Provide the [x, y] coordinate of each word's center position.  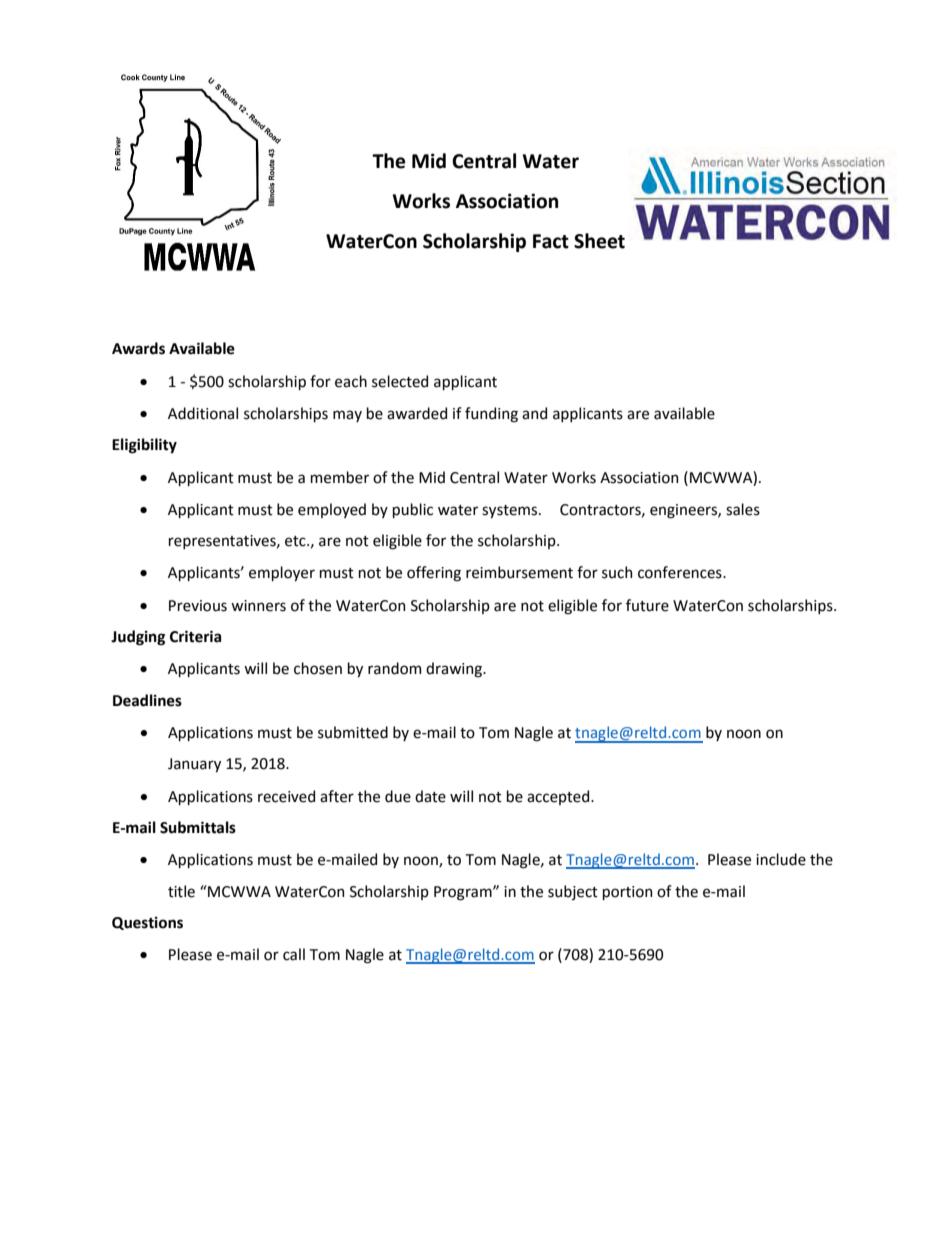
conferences [681, 572]
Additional [203, 413]
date [430, 796]
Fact [551, 241]
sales [743, 509]
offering [434, 574]
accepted [559, 797]
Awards [138, 348]
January [194, 765]
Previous [198, 606]
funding [491, 415]
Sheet [599, 241]
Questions [147, 923]
